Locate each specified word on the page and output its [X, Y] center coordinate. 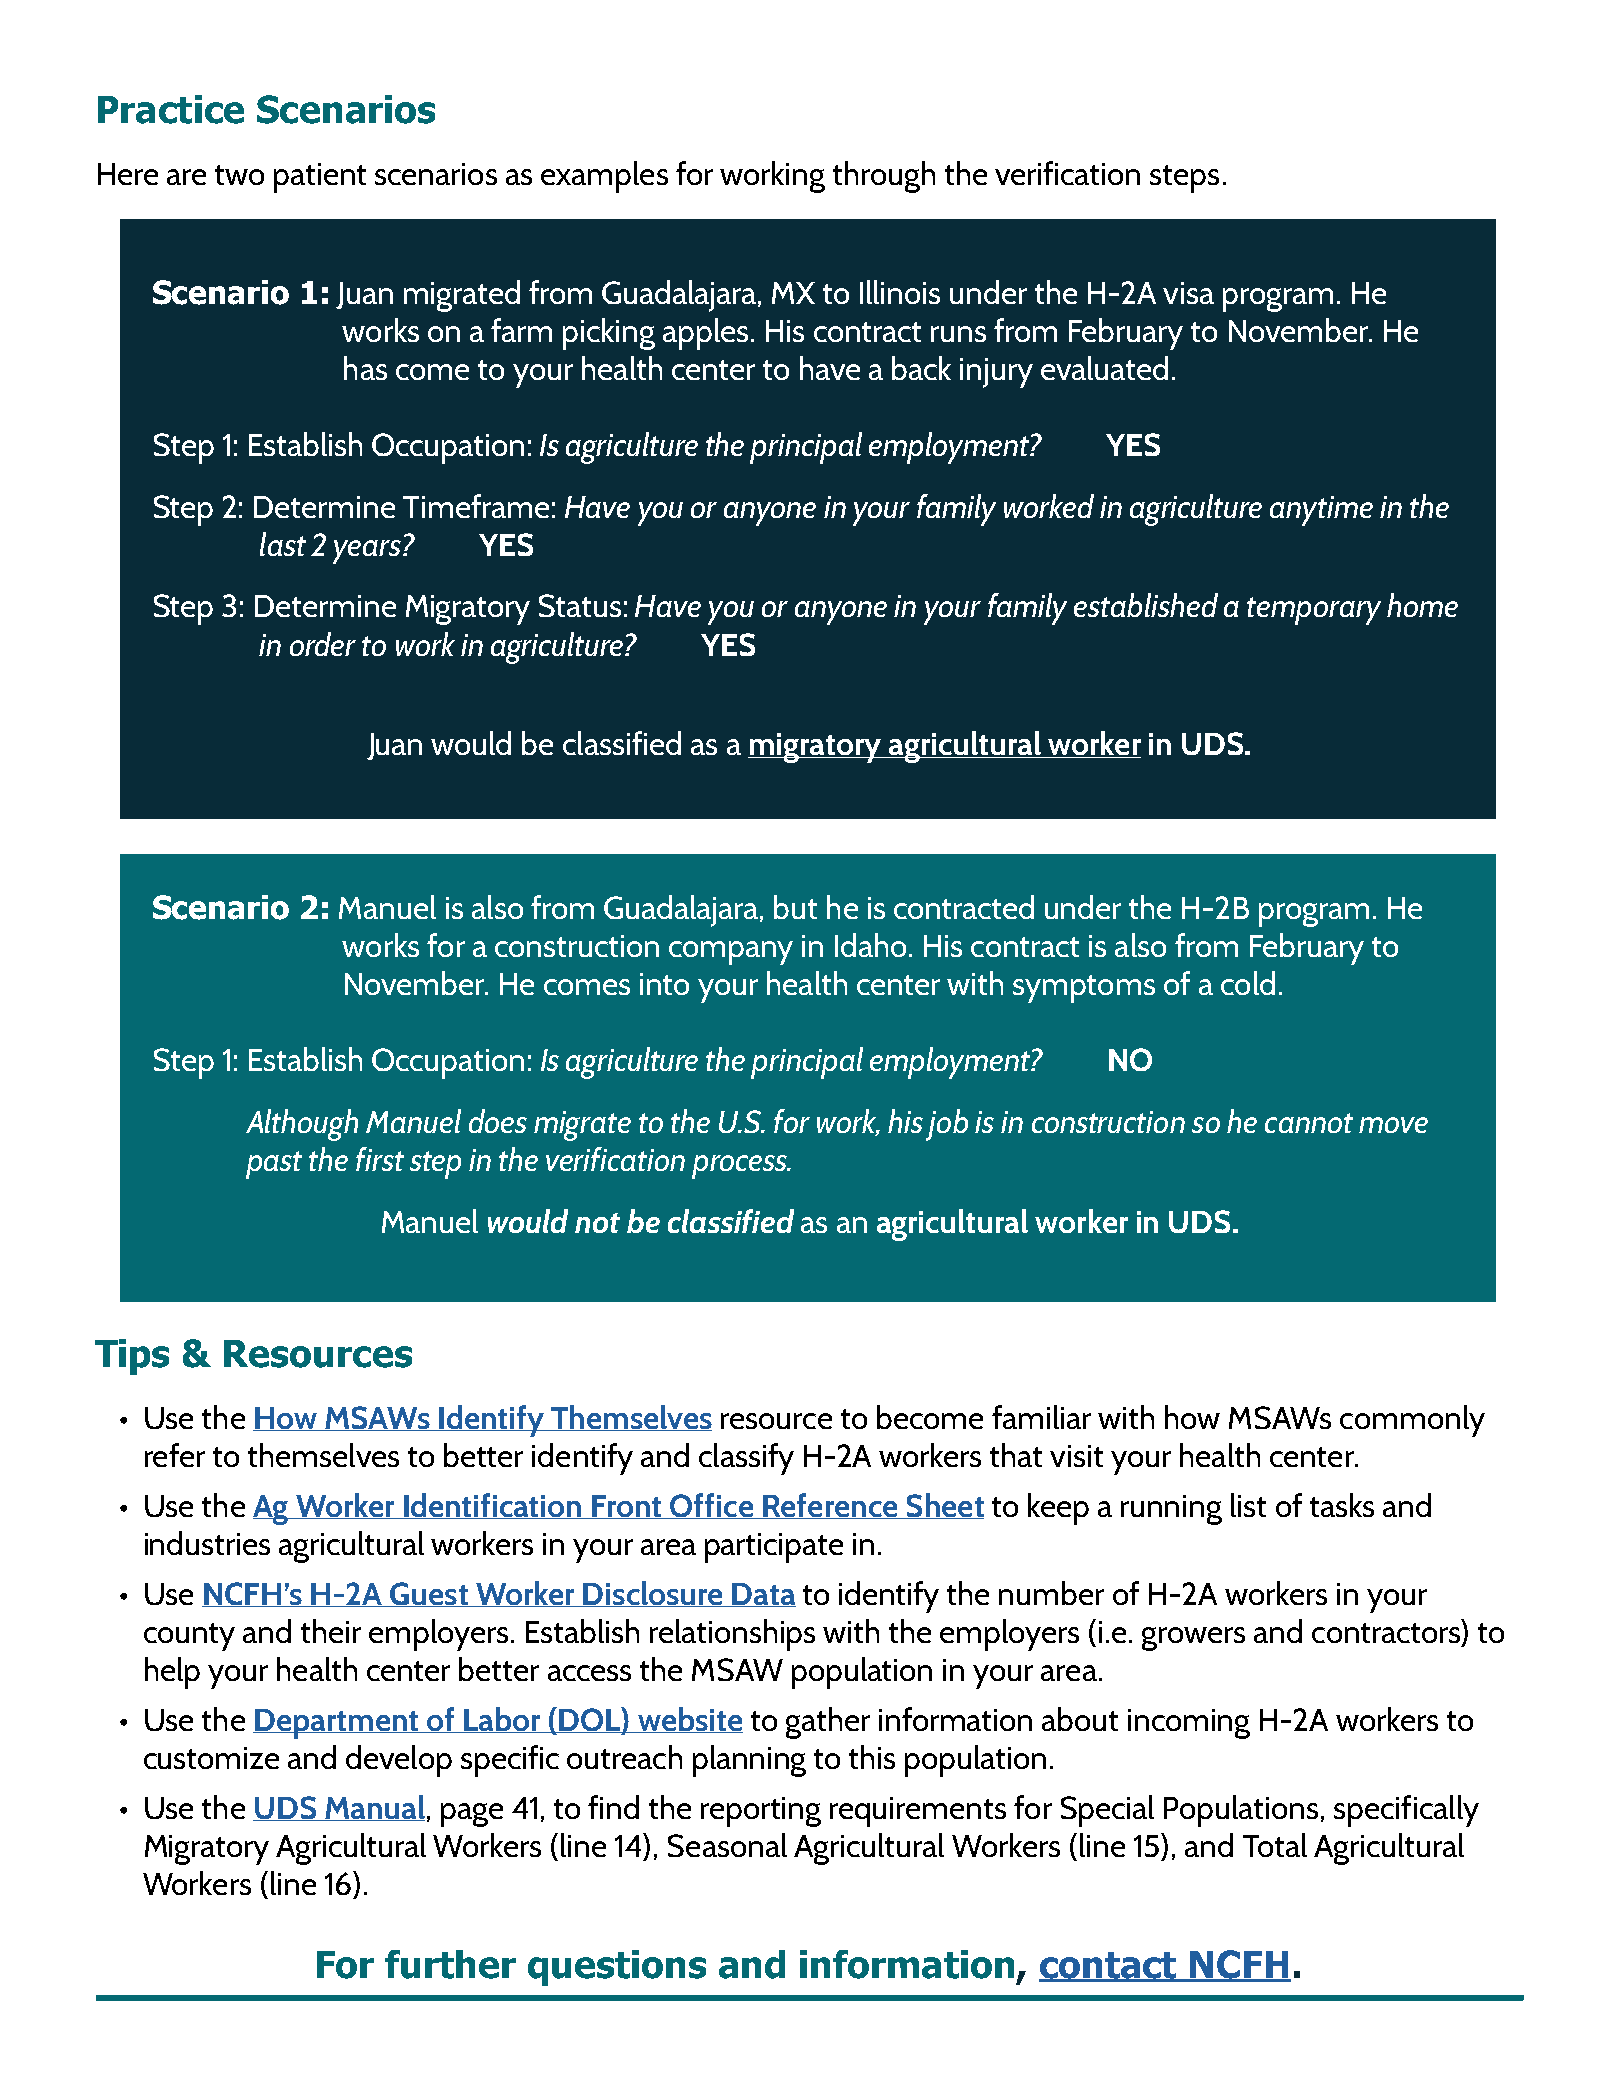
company [731, 953]
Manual [374, 1808]
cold [1248, 983]
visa [1188, 293]
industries [207, 1543]
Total [1275, 1845]
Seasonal [727, 1845]
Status [580, 605]
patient [320, 178]
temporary [1314, 611]
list [1248, 1505]
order [323, 644]
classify [746, 1459]
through [884, 177]
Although [302, 1125]
